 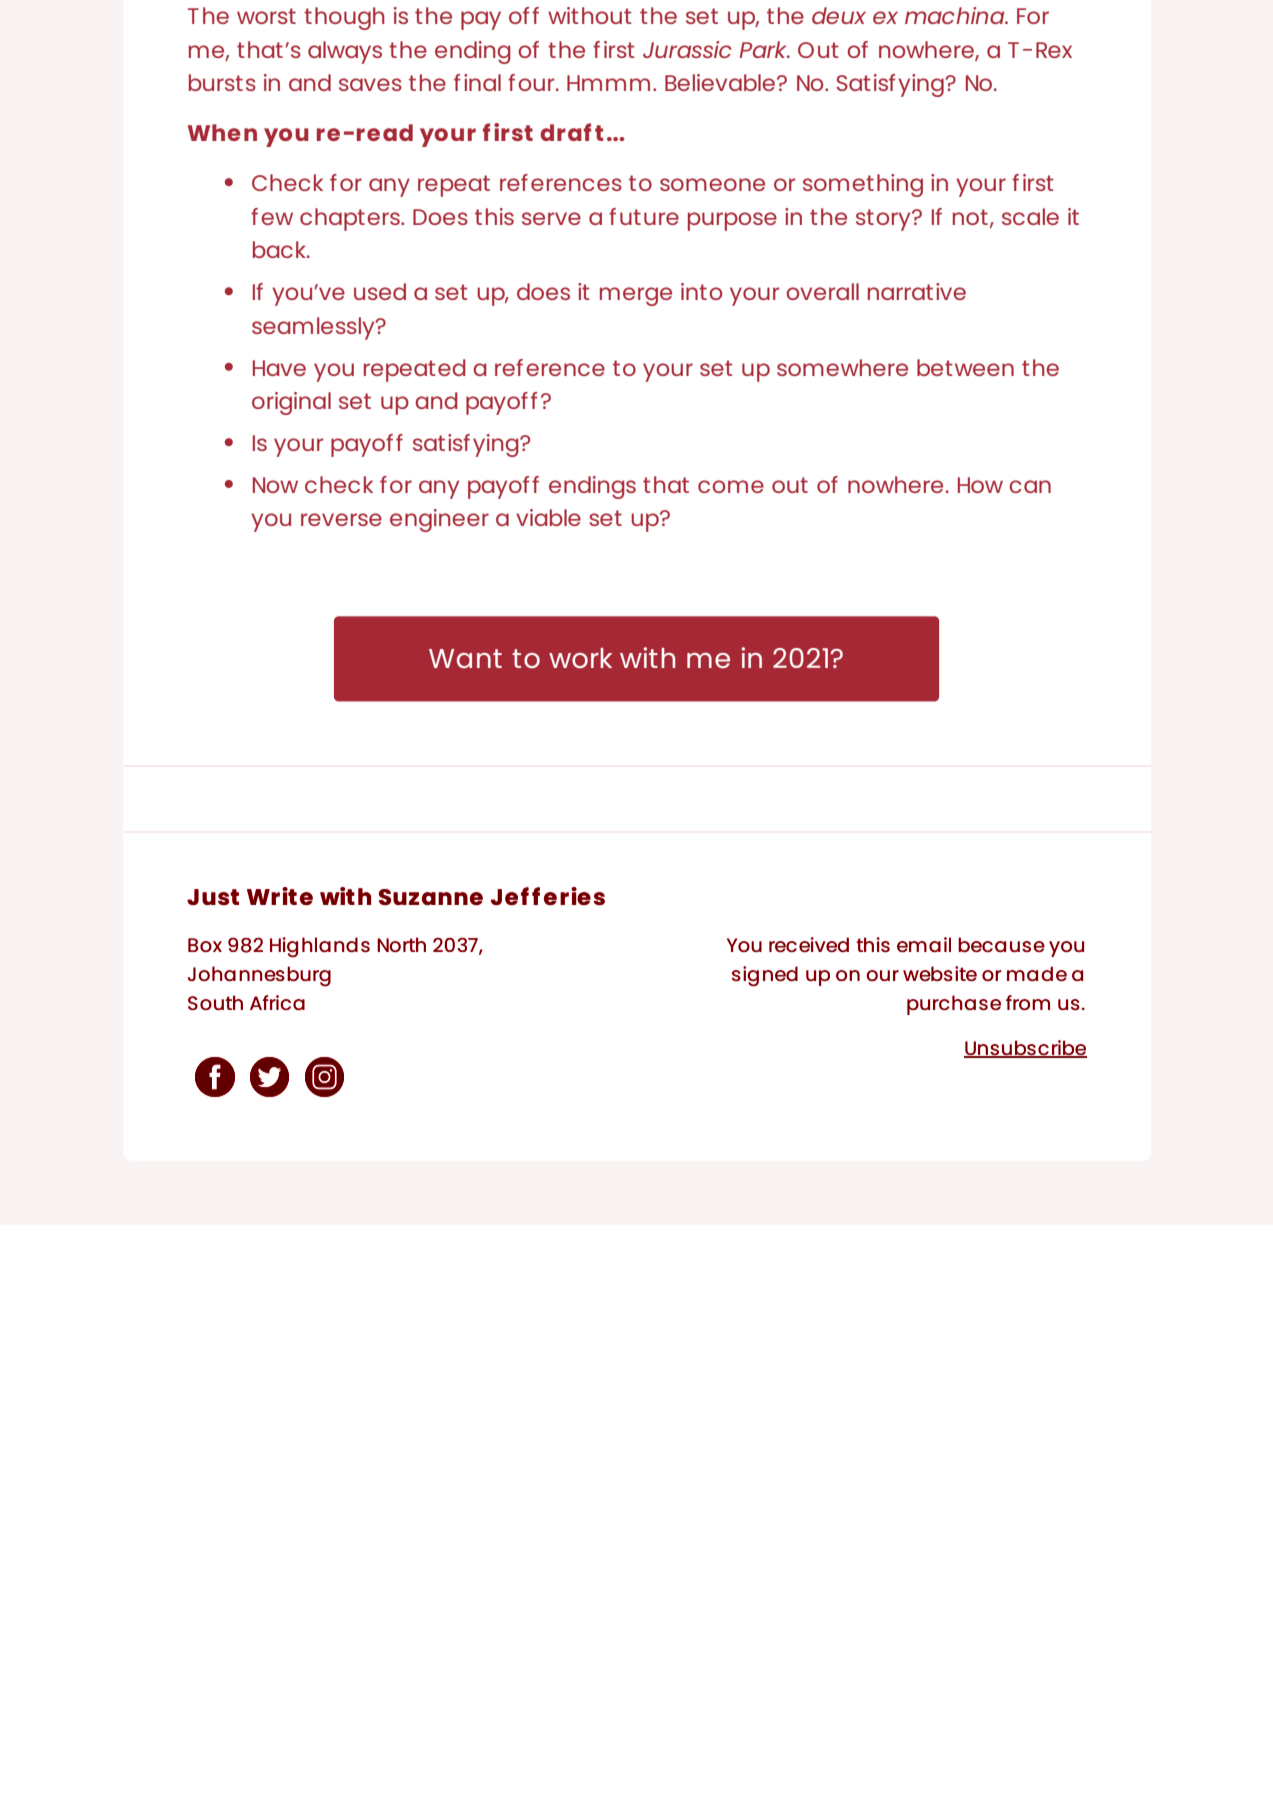 What do you see at coordinates (345, 52) in the document?
I see `always` at bounding box center [345, 52].
